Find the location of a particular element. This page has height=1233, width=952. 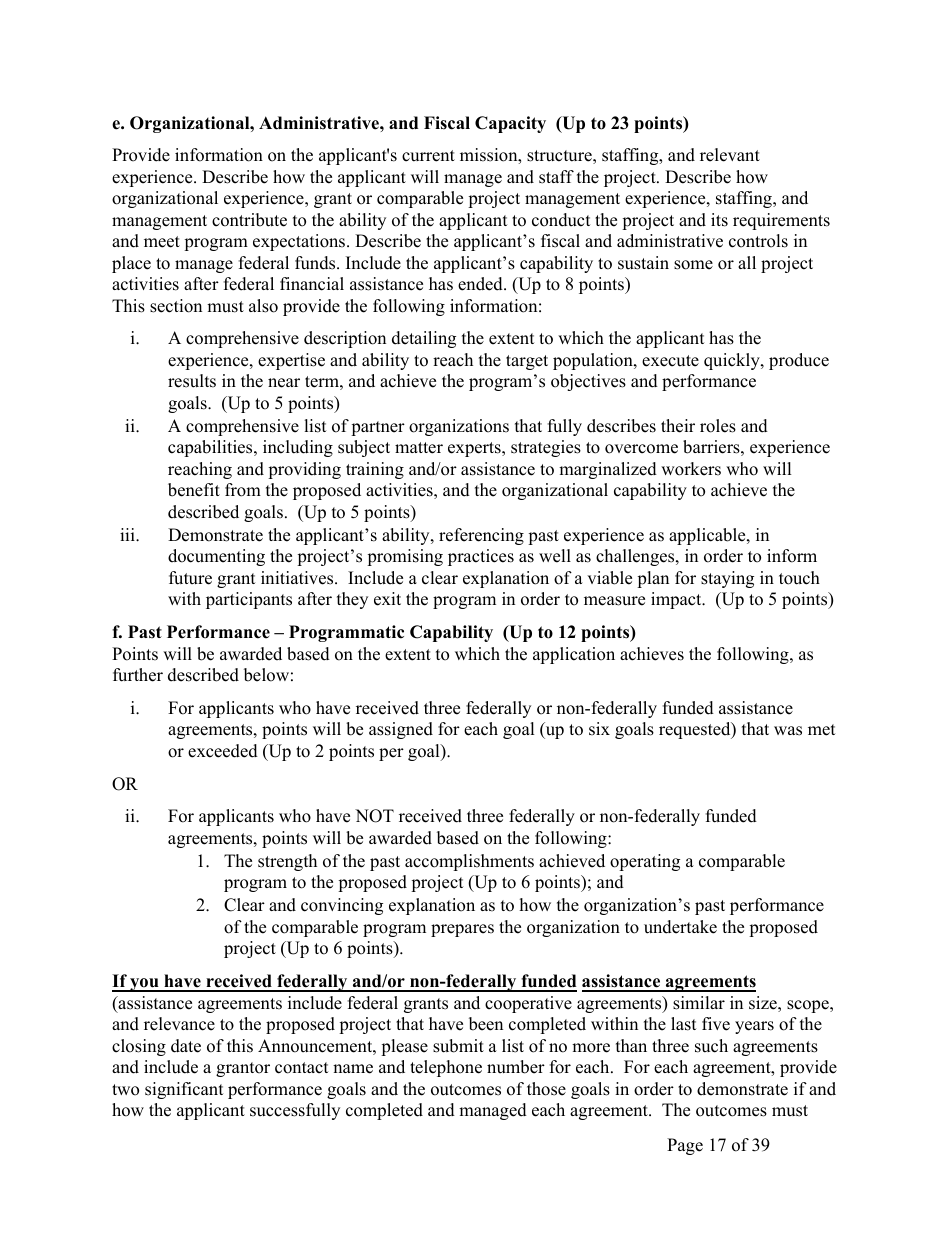

contribute is located at coordinates (249, 220).
